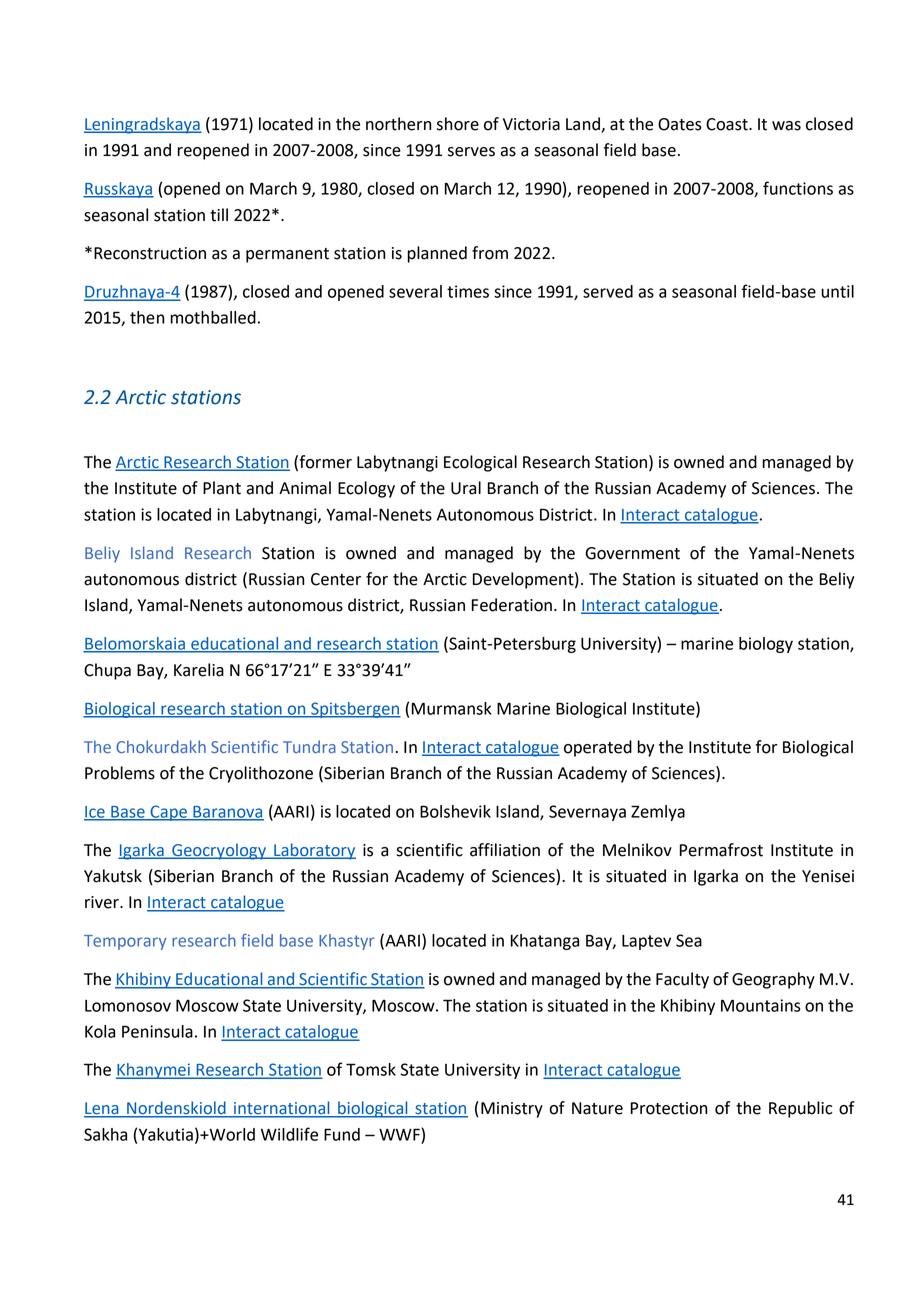  What do you see at coordinates (102, 1109) in the page?
I see `Lena` at bounding box center [102, 1109].
